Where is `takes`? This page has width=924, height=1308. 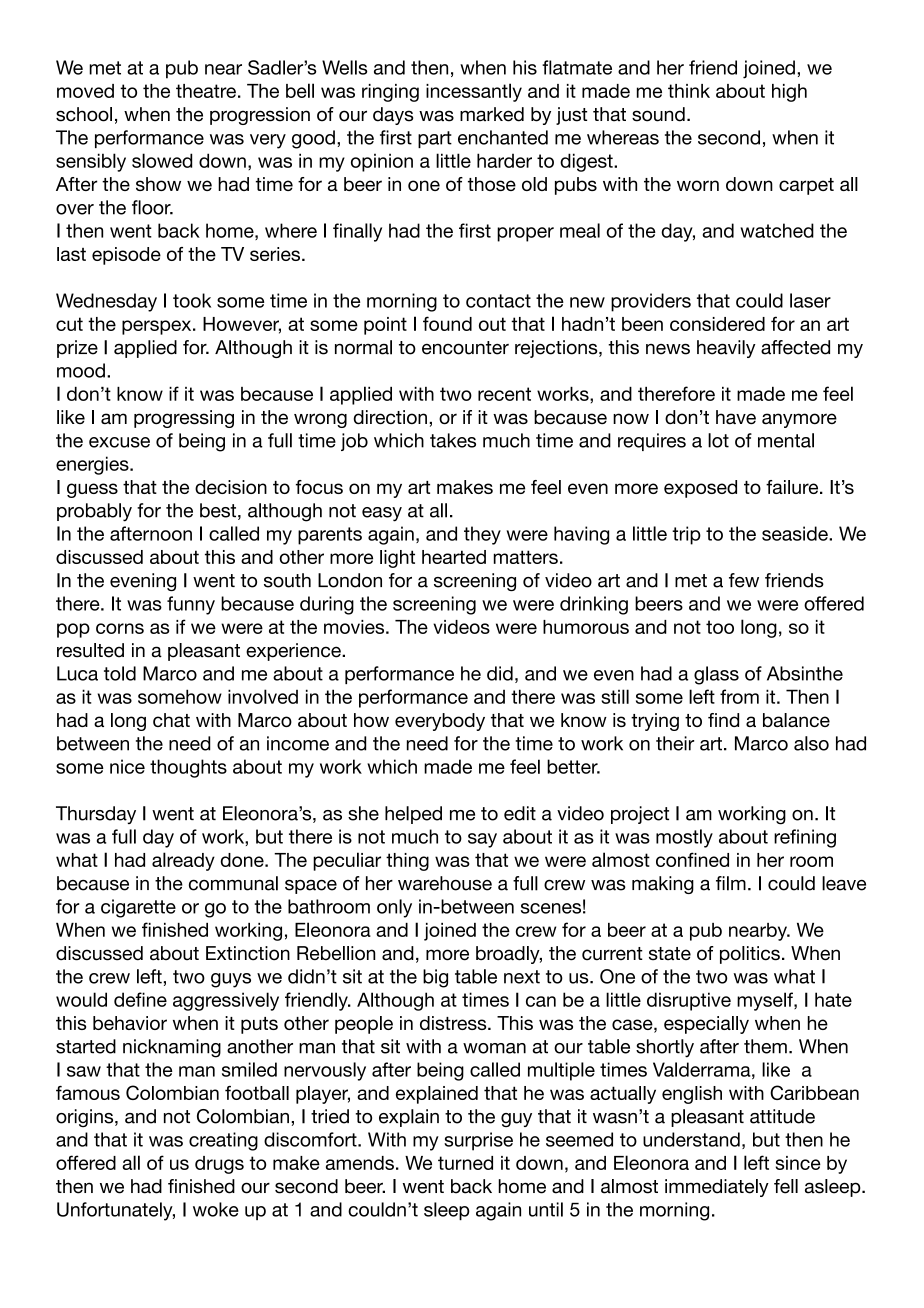
takes is located at coordinates (453, 440).
